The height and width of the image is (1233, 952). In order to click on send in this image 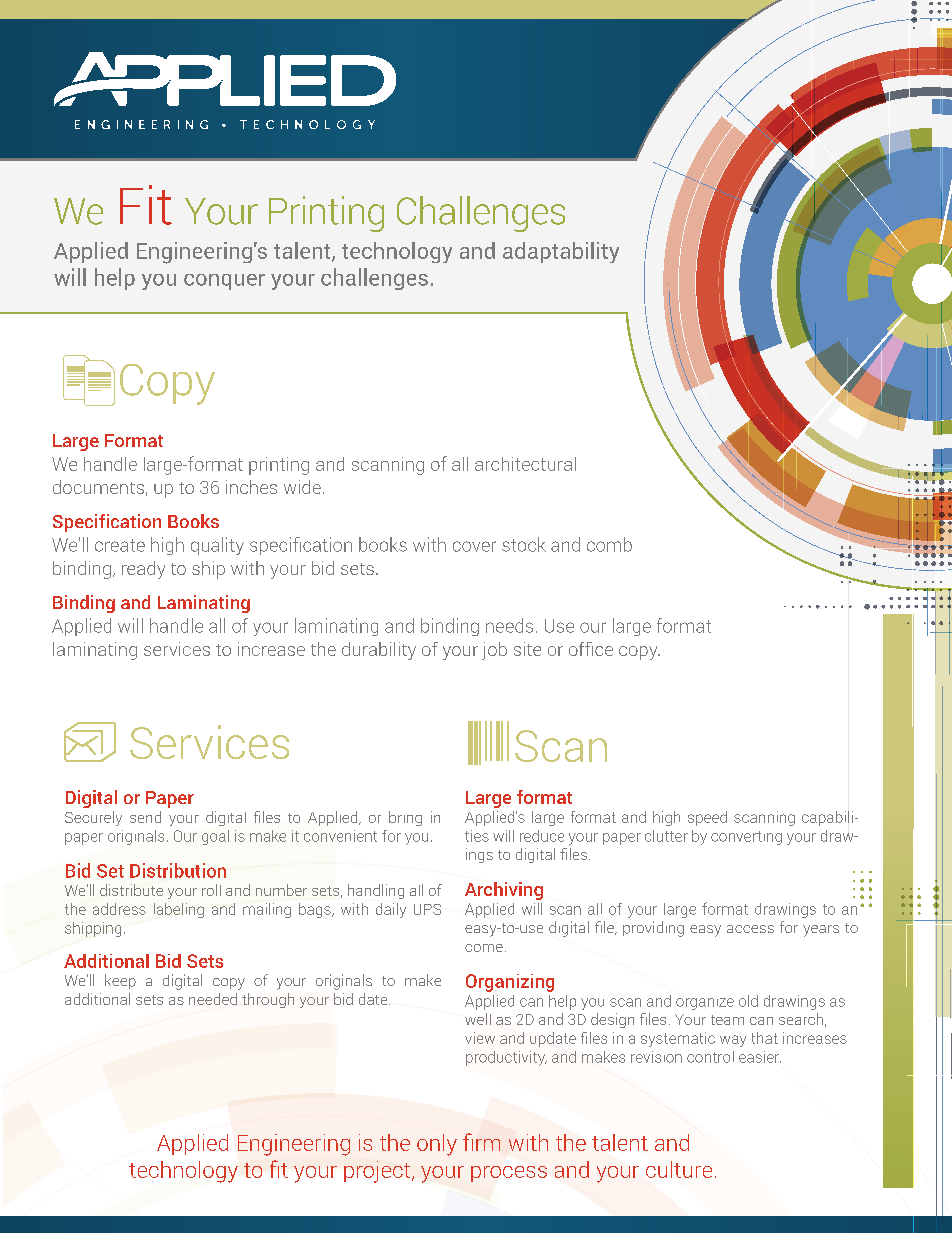, I will do `click(145, 817)`.
